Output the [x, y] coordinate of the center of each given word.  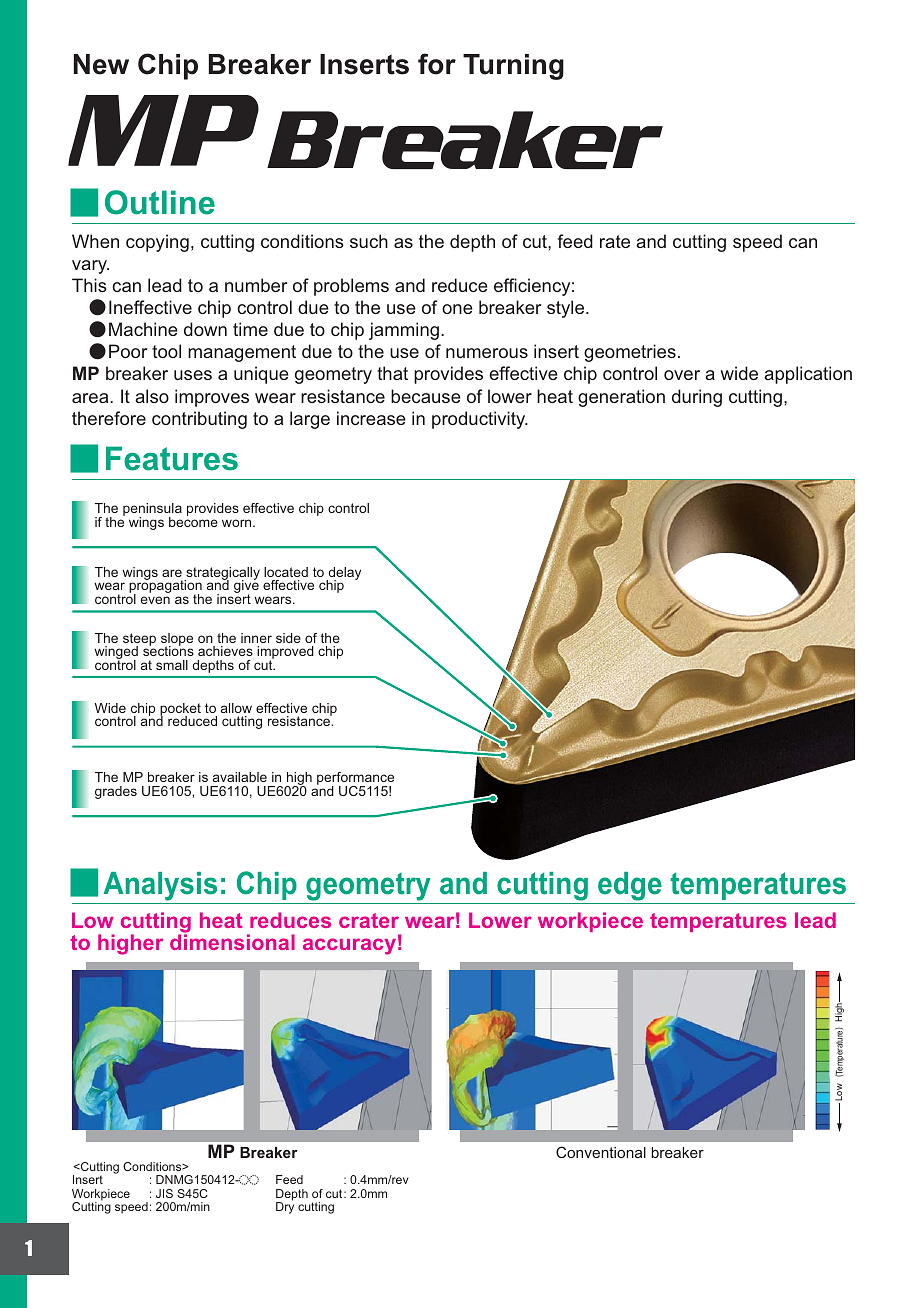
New [101, 64]
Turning [513, 67]
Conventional [601, 1152]
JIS [164, 1193]
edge [630, 886]
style [567, 309]
